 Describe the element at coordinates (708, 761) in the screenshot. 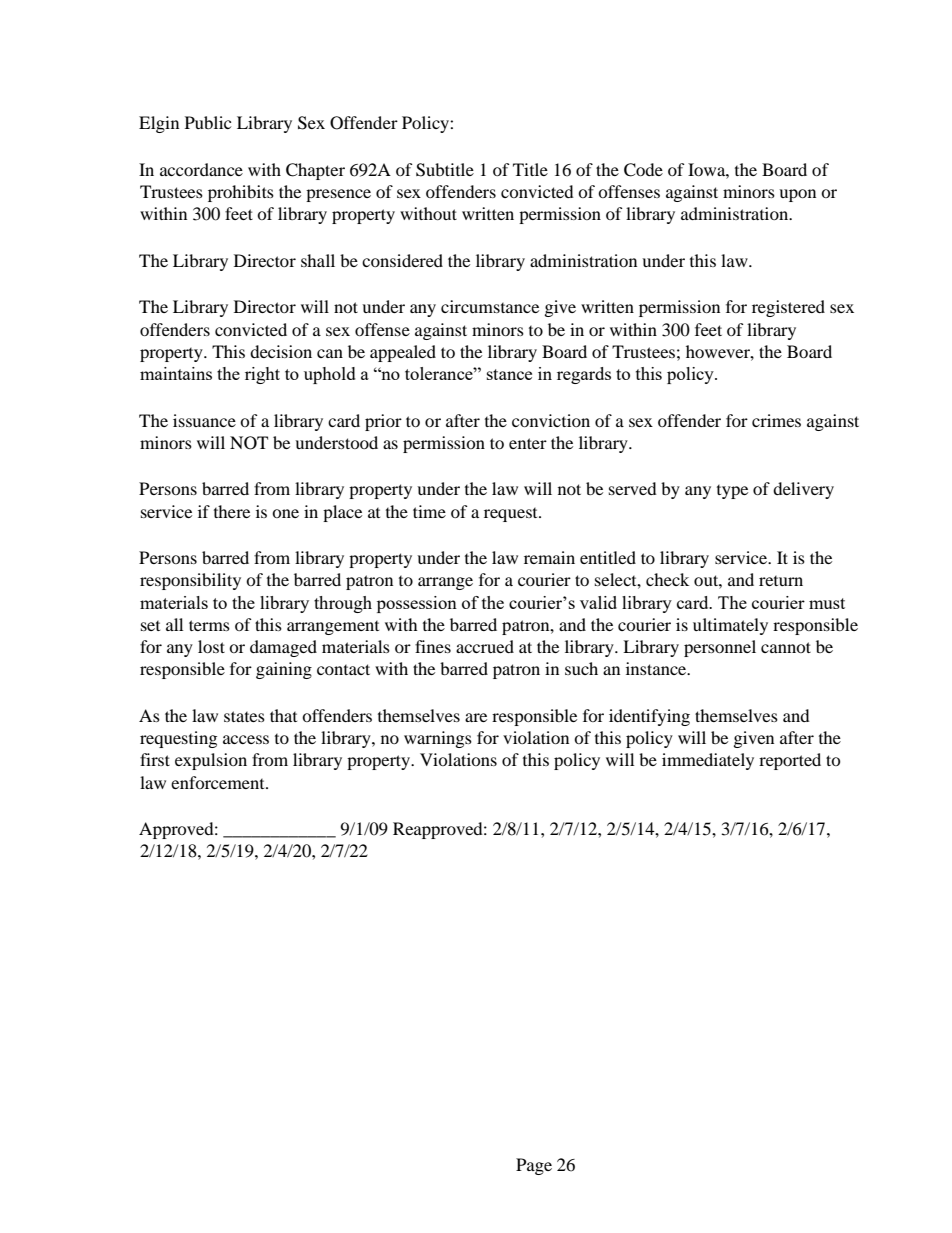

I see `immediately` at that location.
